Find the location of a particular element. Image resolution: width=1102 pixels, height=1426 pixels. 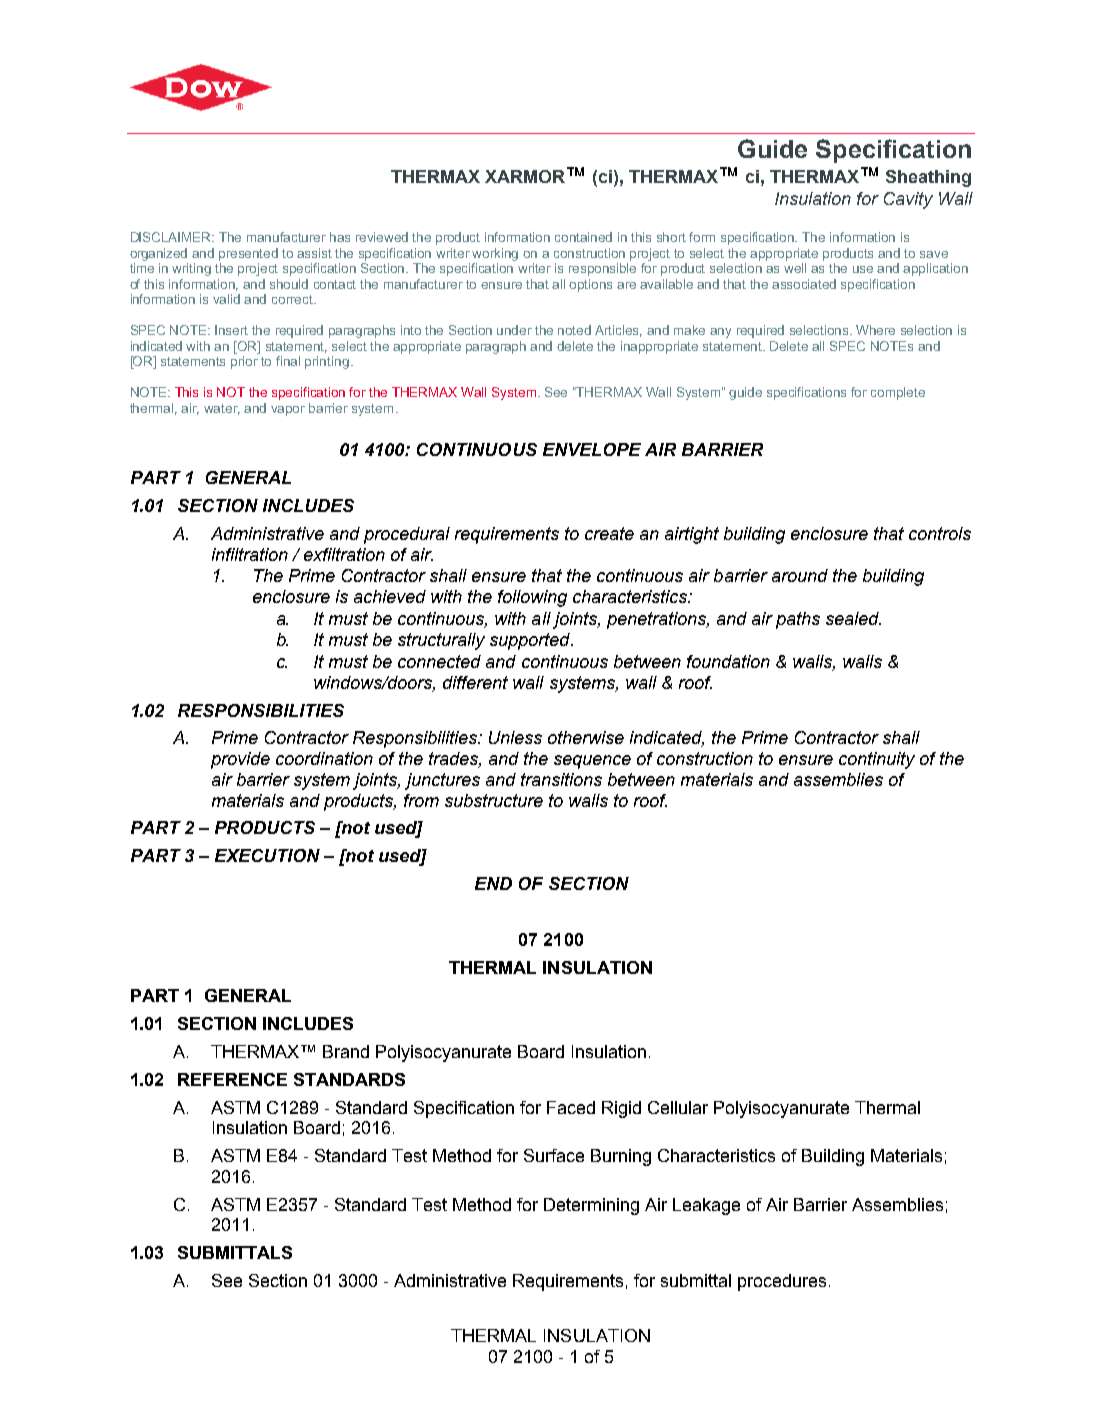

Cavity is located at coordinates (908, 200).
